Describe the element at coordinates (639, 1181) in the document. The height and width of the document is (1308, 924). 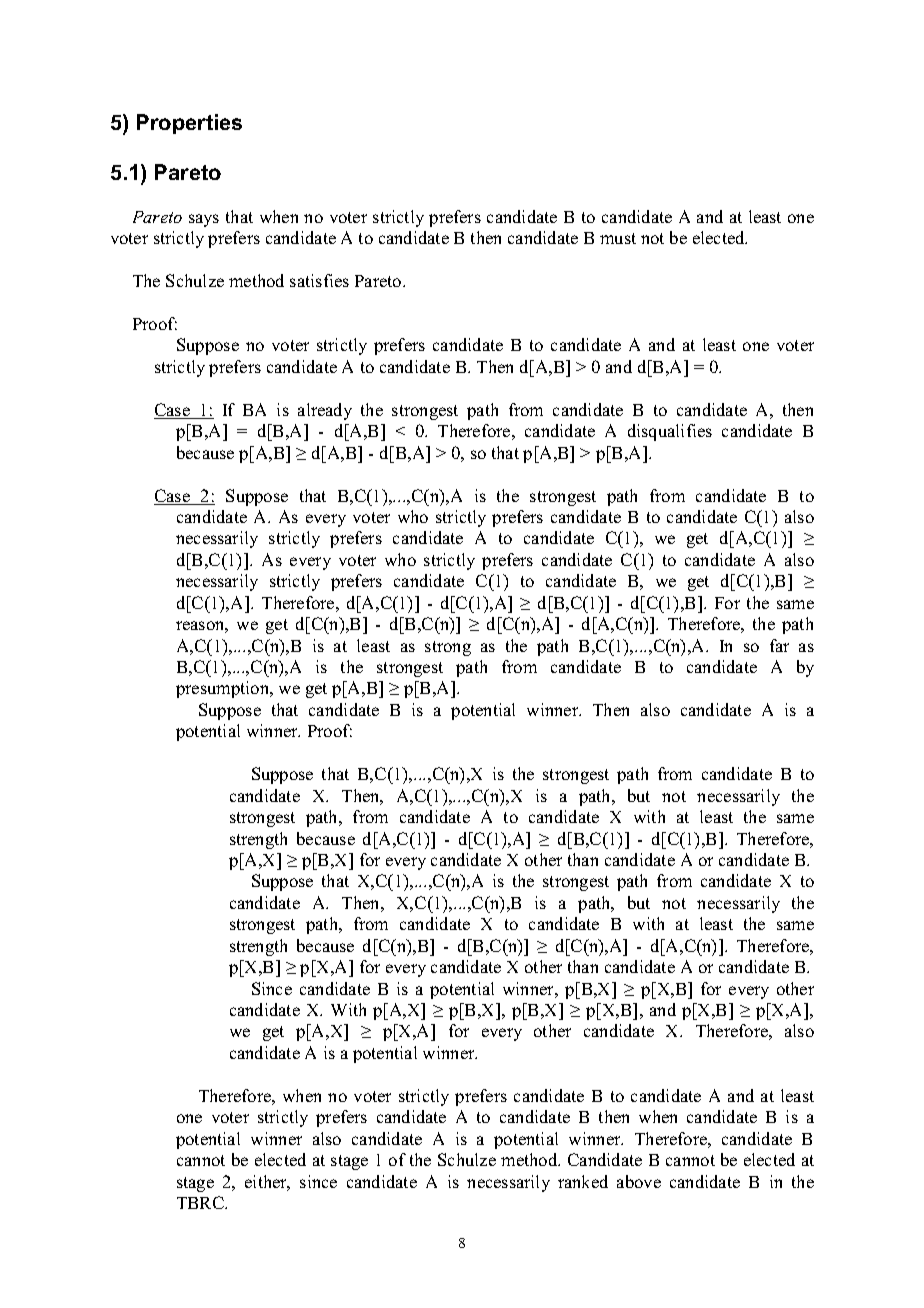
I see `above` at that location.
